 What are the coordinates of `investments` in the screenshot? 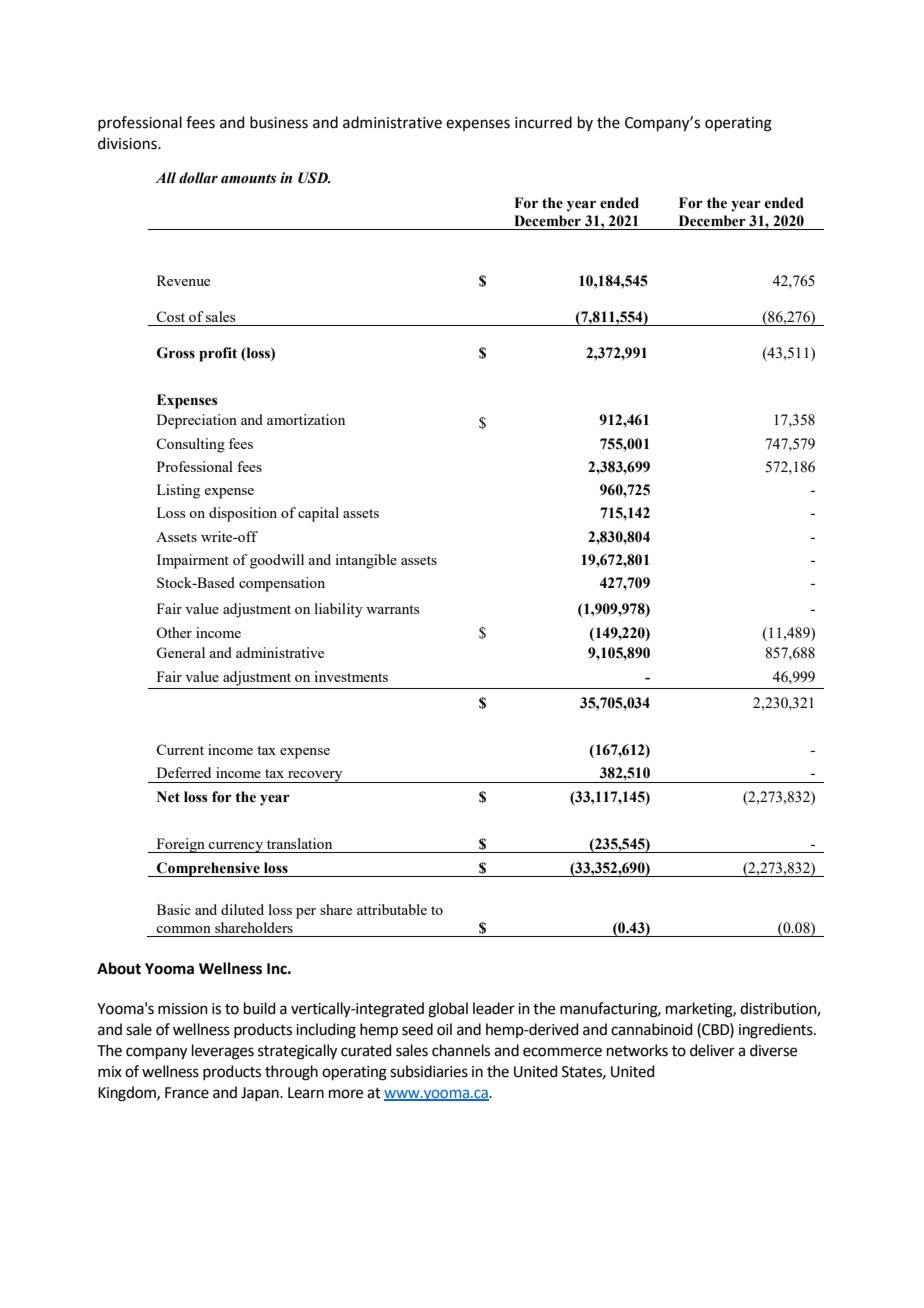 It's located at (351, 676).
